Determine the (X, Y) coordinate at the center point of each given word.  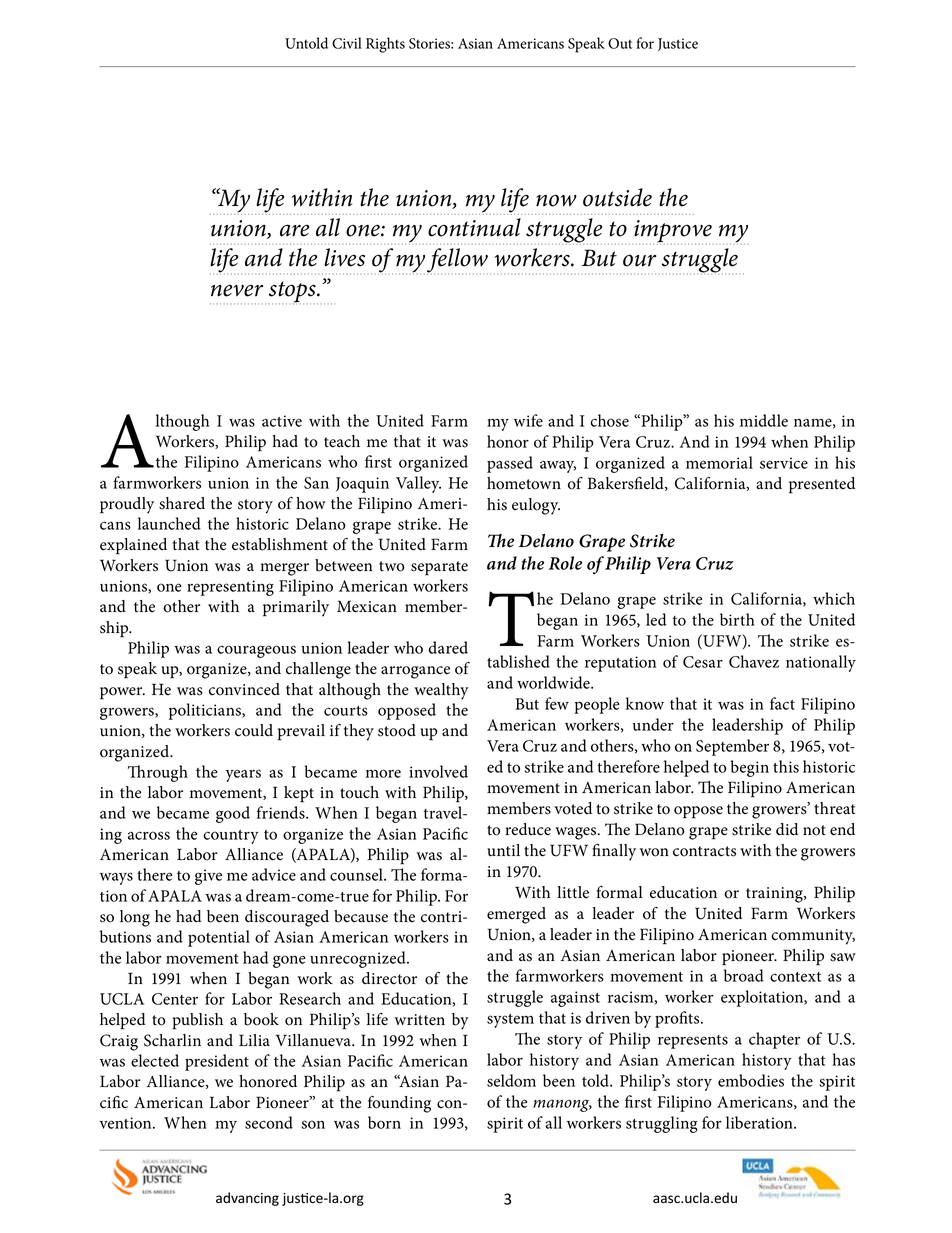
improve (673, 232)
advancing (247, 1199)
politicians (206, 711)
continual (474, 227)
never (237, 291)
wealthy (441, 691)
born (384, 1122)
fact (782, 703)
